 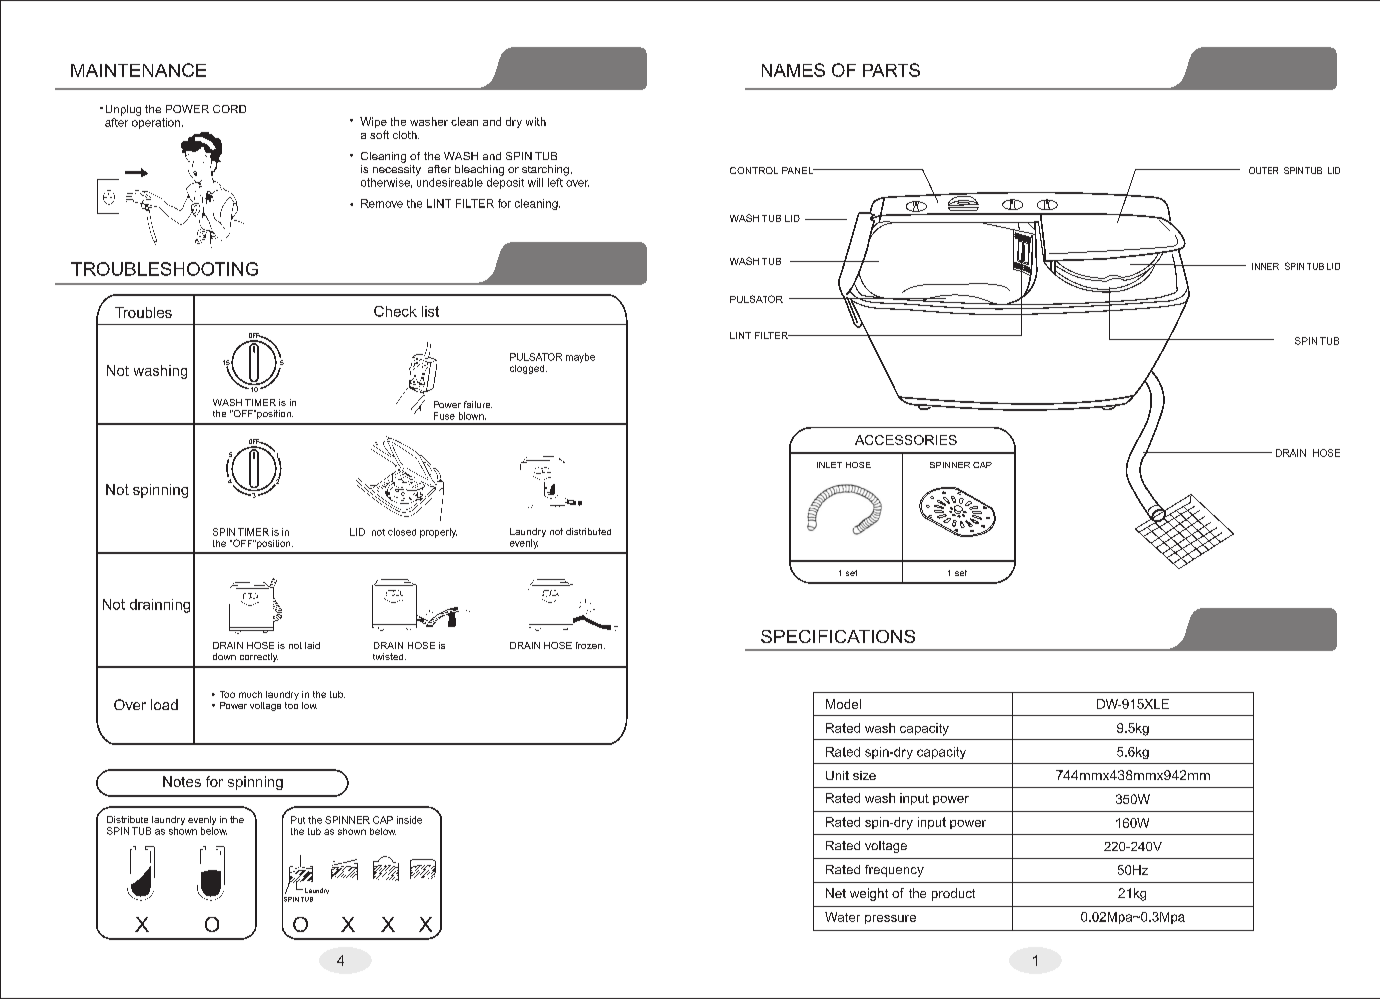 What do you see at coordinates (793, 70) in the document?
I see `NAMES` at bounding box center [793, 70].
